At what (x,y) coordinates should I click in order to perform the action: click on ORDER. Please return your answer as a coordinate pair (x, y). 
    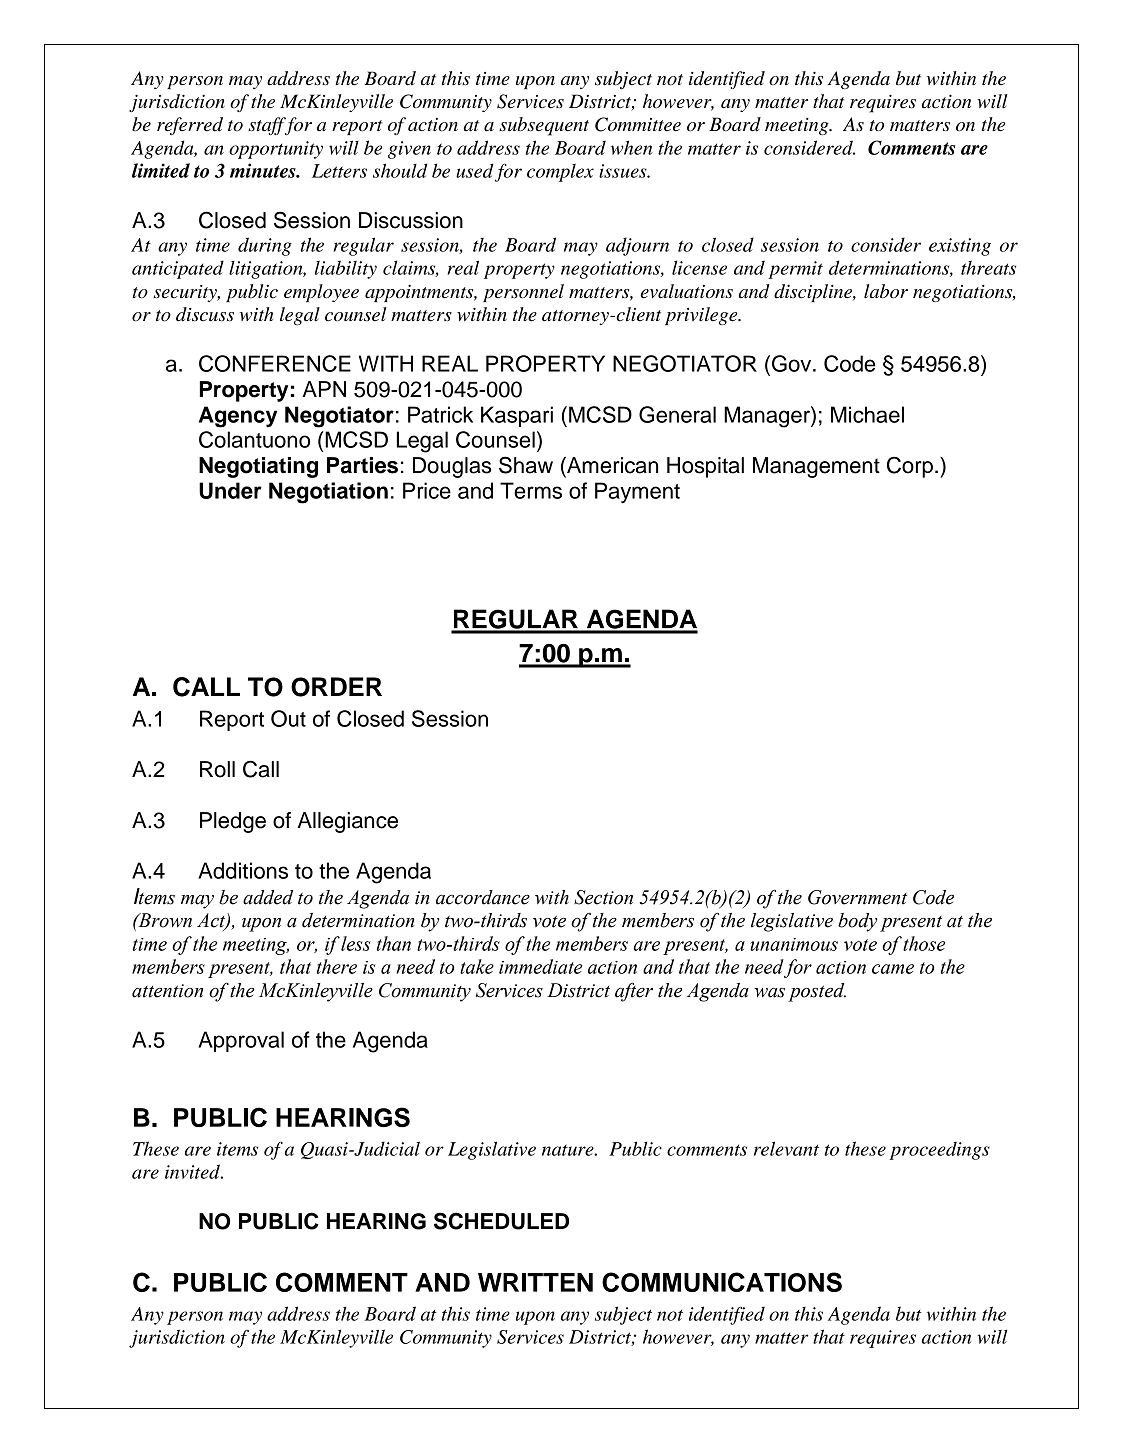
    Looking at the image, I should click on (336, 687).
